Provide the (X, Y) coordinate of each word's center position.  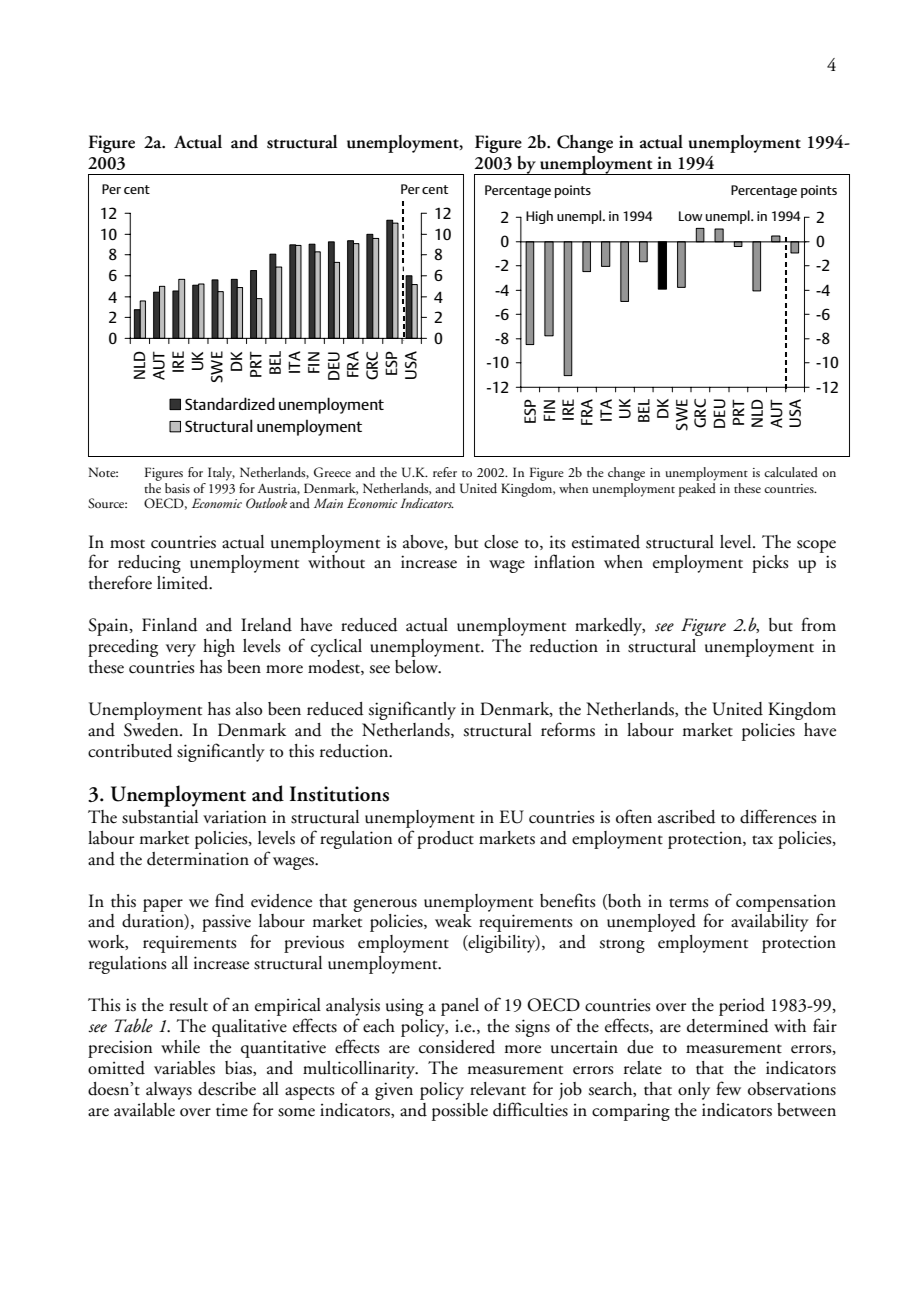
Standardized (230, 403)
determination (198, 859)
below (417, 667)
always (169, 1091)
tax (762, 840)
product (445, 840)
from (818, 624)
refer (445, 472)
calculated (791, 472)
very (181, 650)
